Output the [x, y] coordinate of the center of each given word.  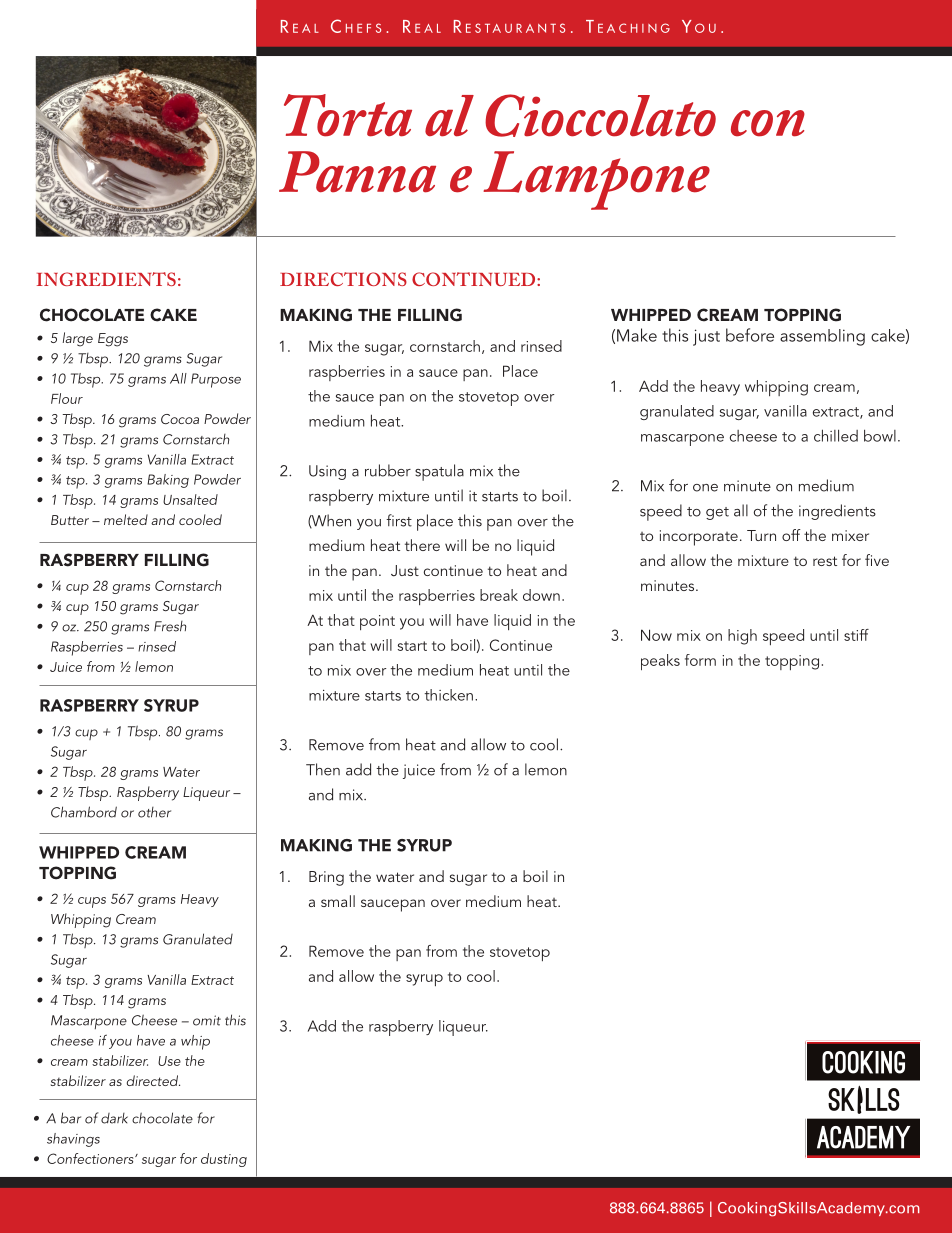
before [750, 335]
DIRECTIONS [343, 279]
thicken [448, 695]
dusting [224, 1160]
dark [114, 1118]
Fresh [170, 626]
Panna [357, 172]
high [742, 637]
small [338, 901]
